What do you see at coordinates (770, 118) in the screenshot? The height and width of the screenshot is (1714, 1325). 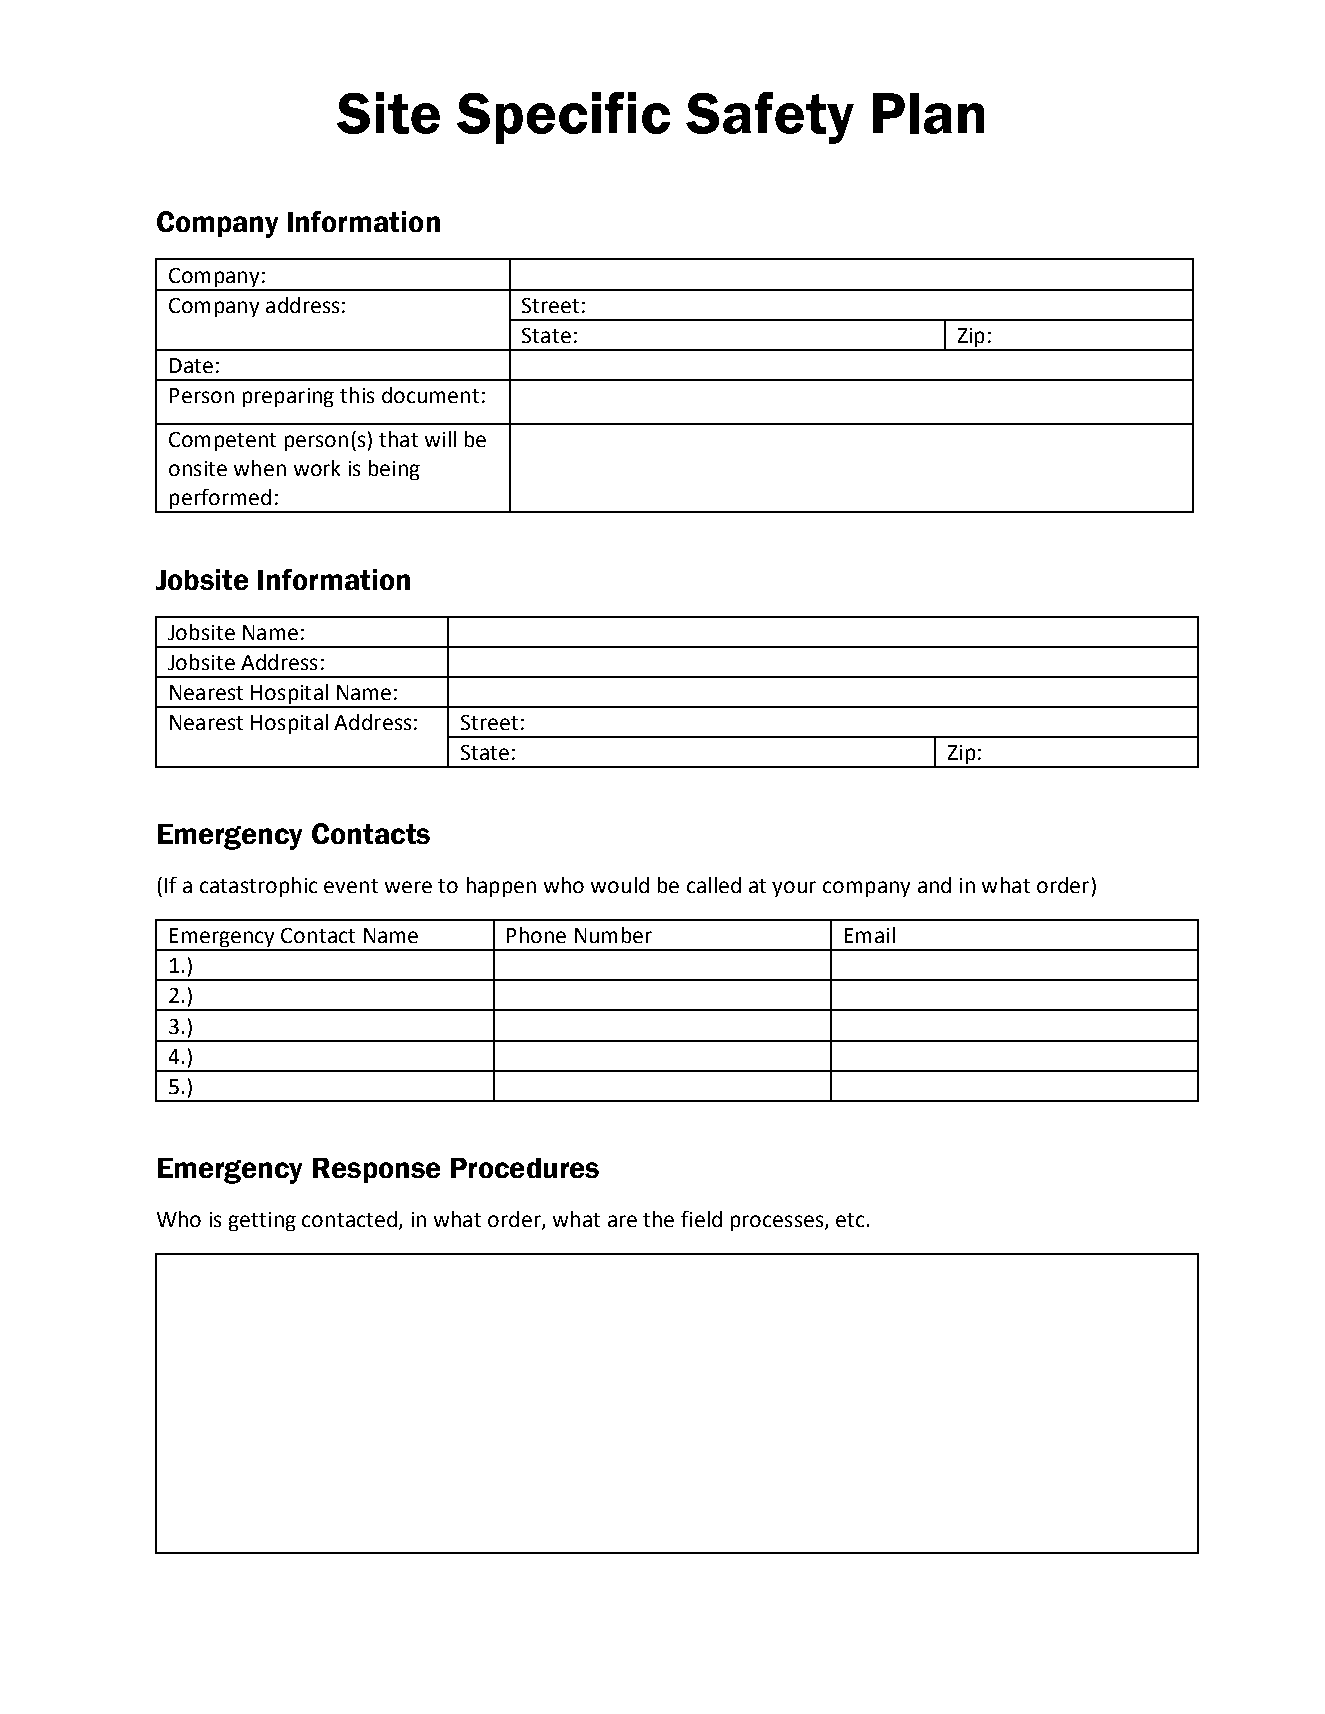 I see `Safety` at bounding box center [770, 118].
